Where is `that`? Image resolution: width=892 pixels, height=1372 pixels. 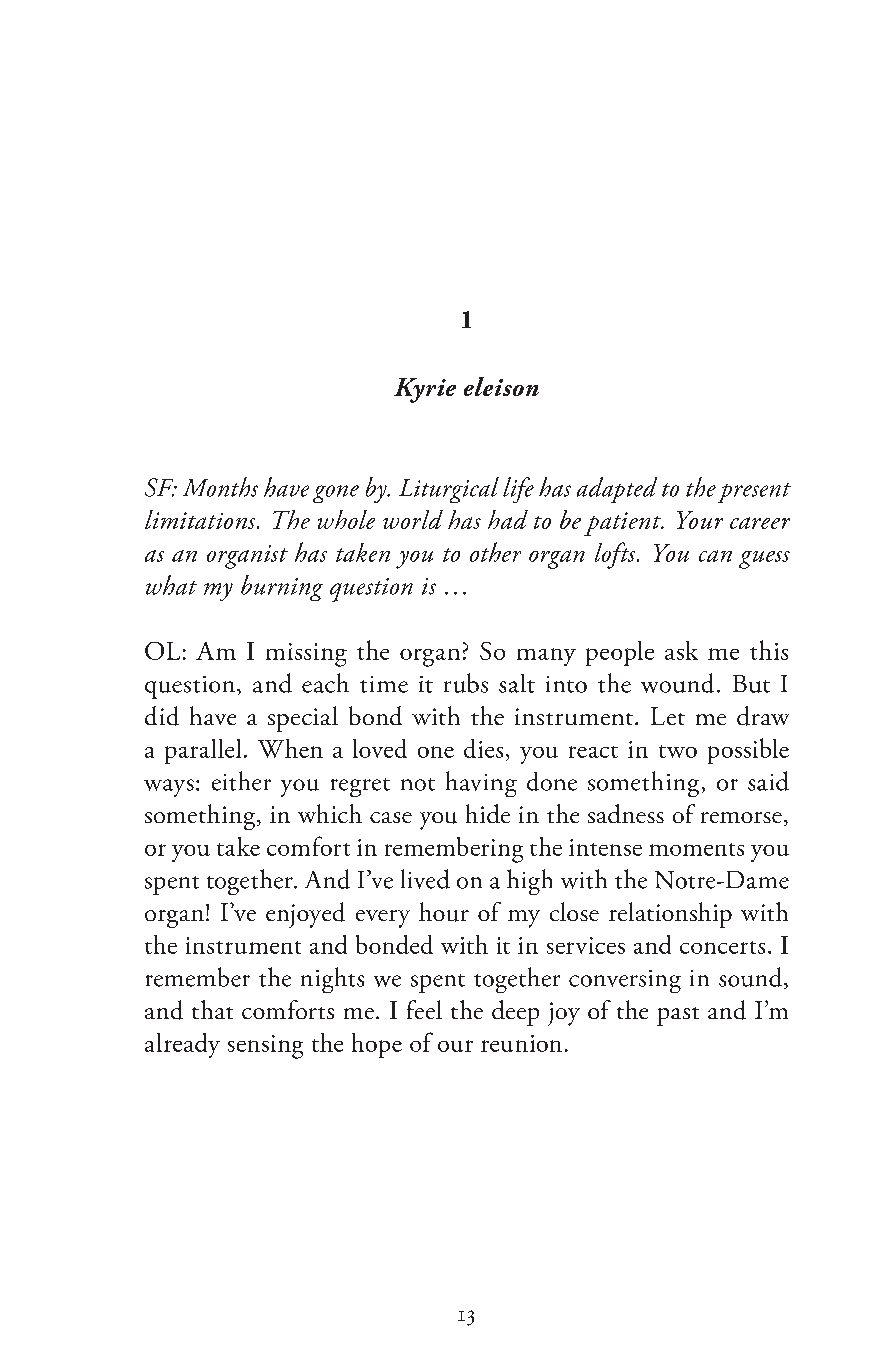
that is located at coordinates (212, 1009).
